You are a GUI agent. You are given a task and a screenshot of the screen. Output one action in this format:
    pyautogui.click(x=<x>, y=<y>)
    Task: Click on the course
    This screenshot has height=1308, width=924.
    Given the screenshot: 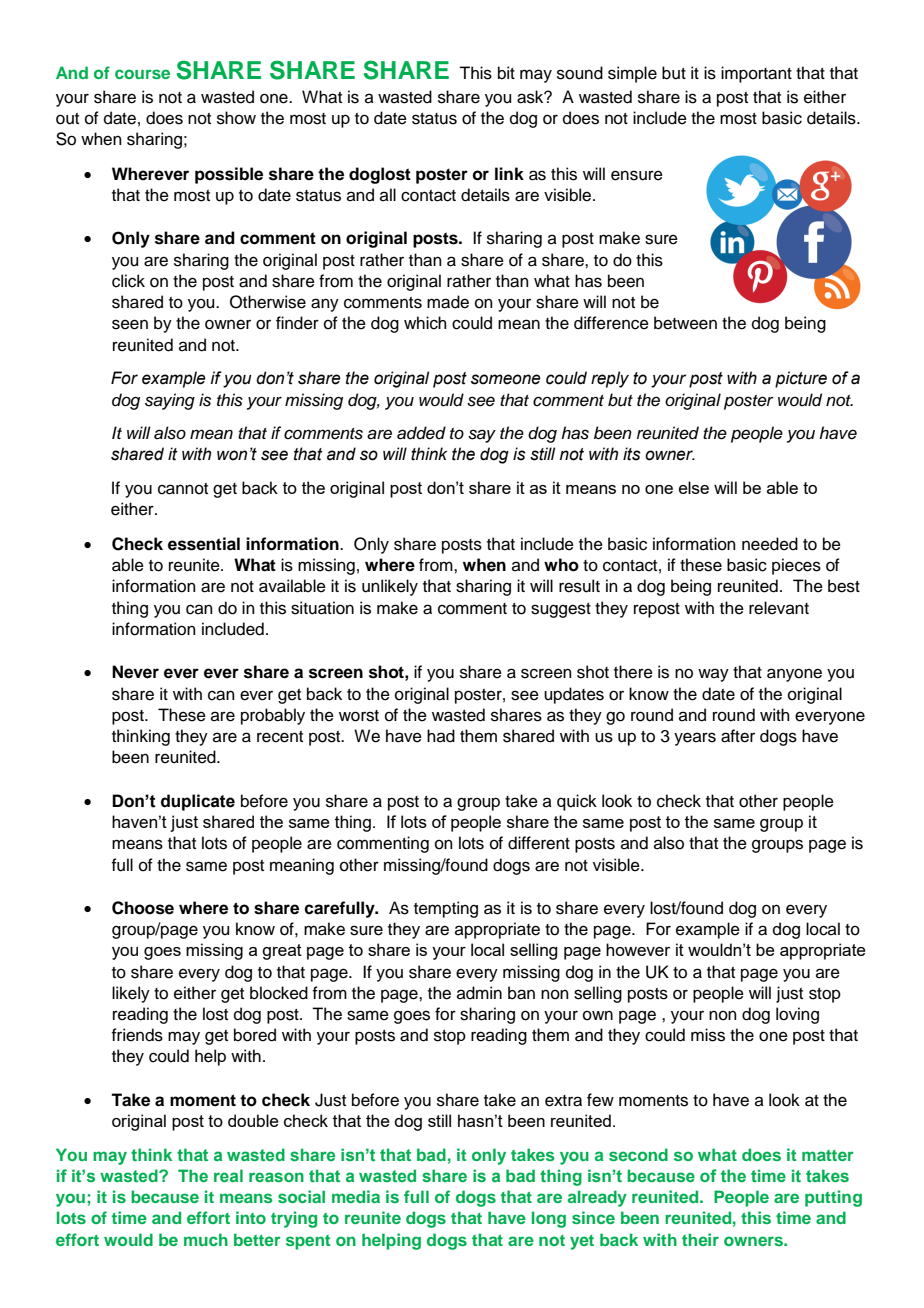 What is the action you would take?
    pyautogui.click(x=142, y=74)
